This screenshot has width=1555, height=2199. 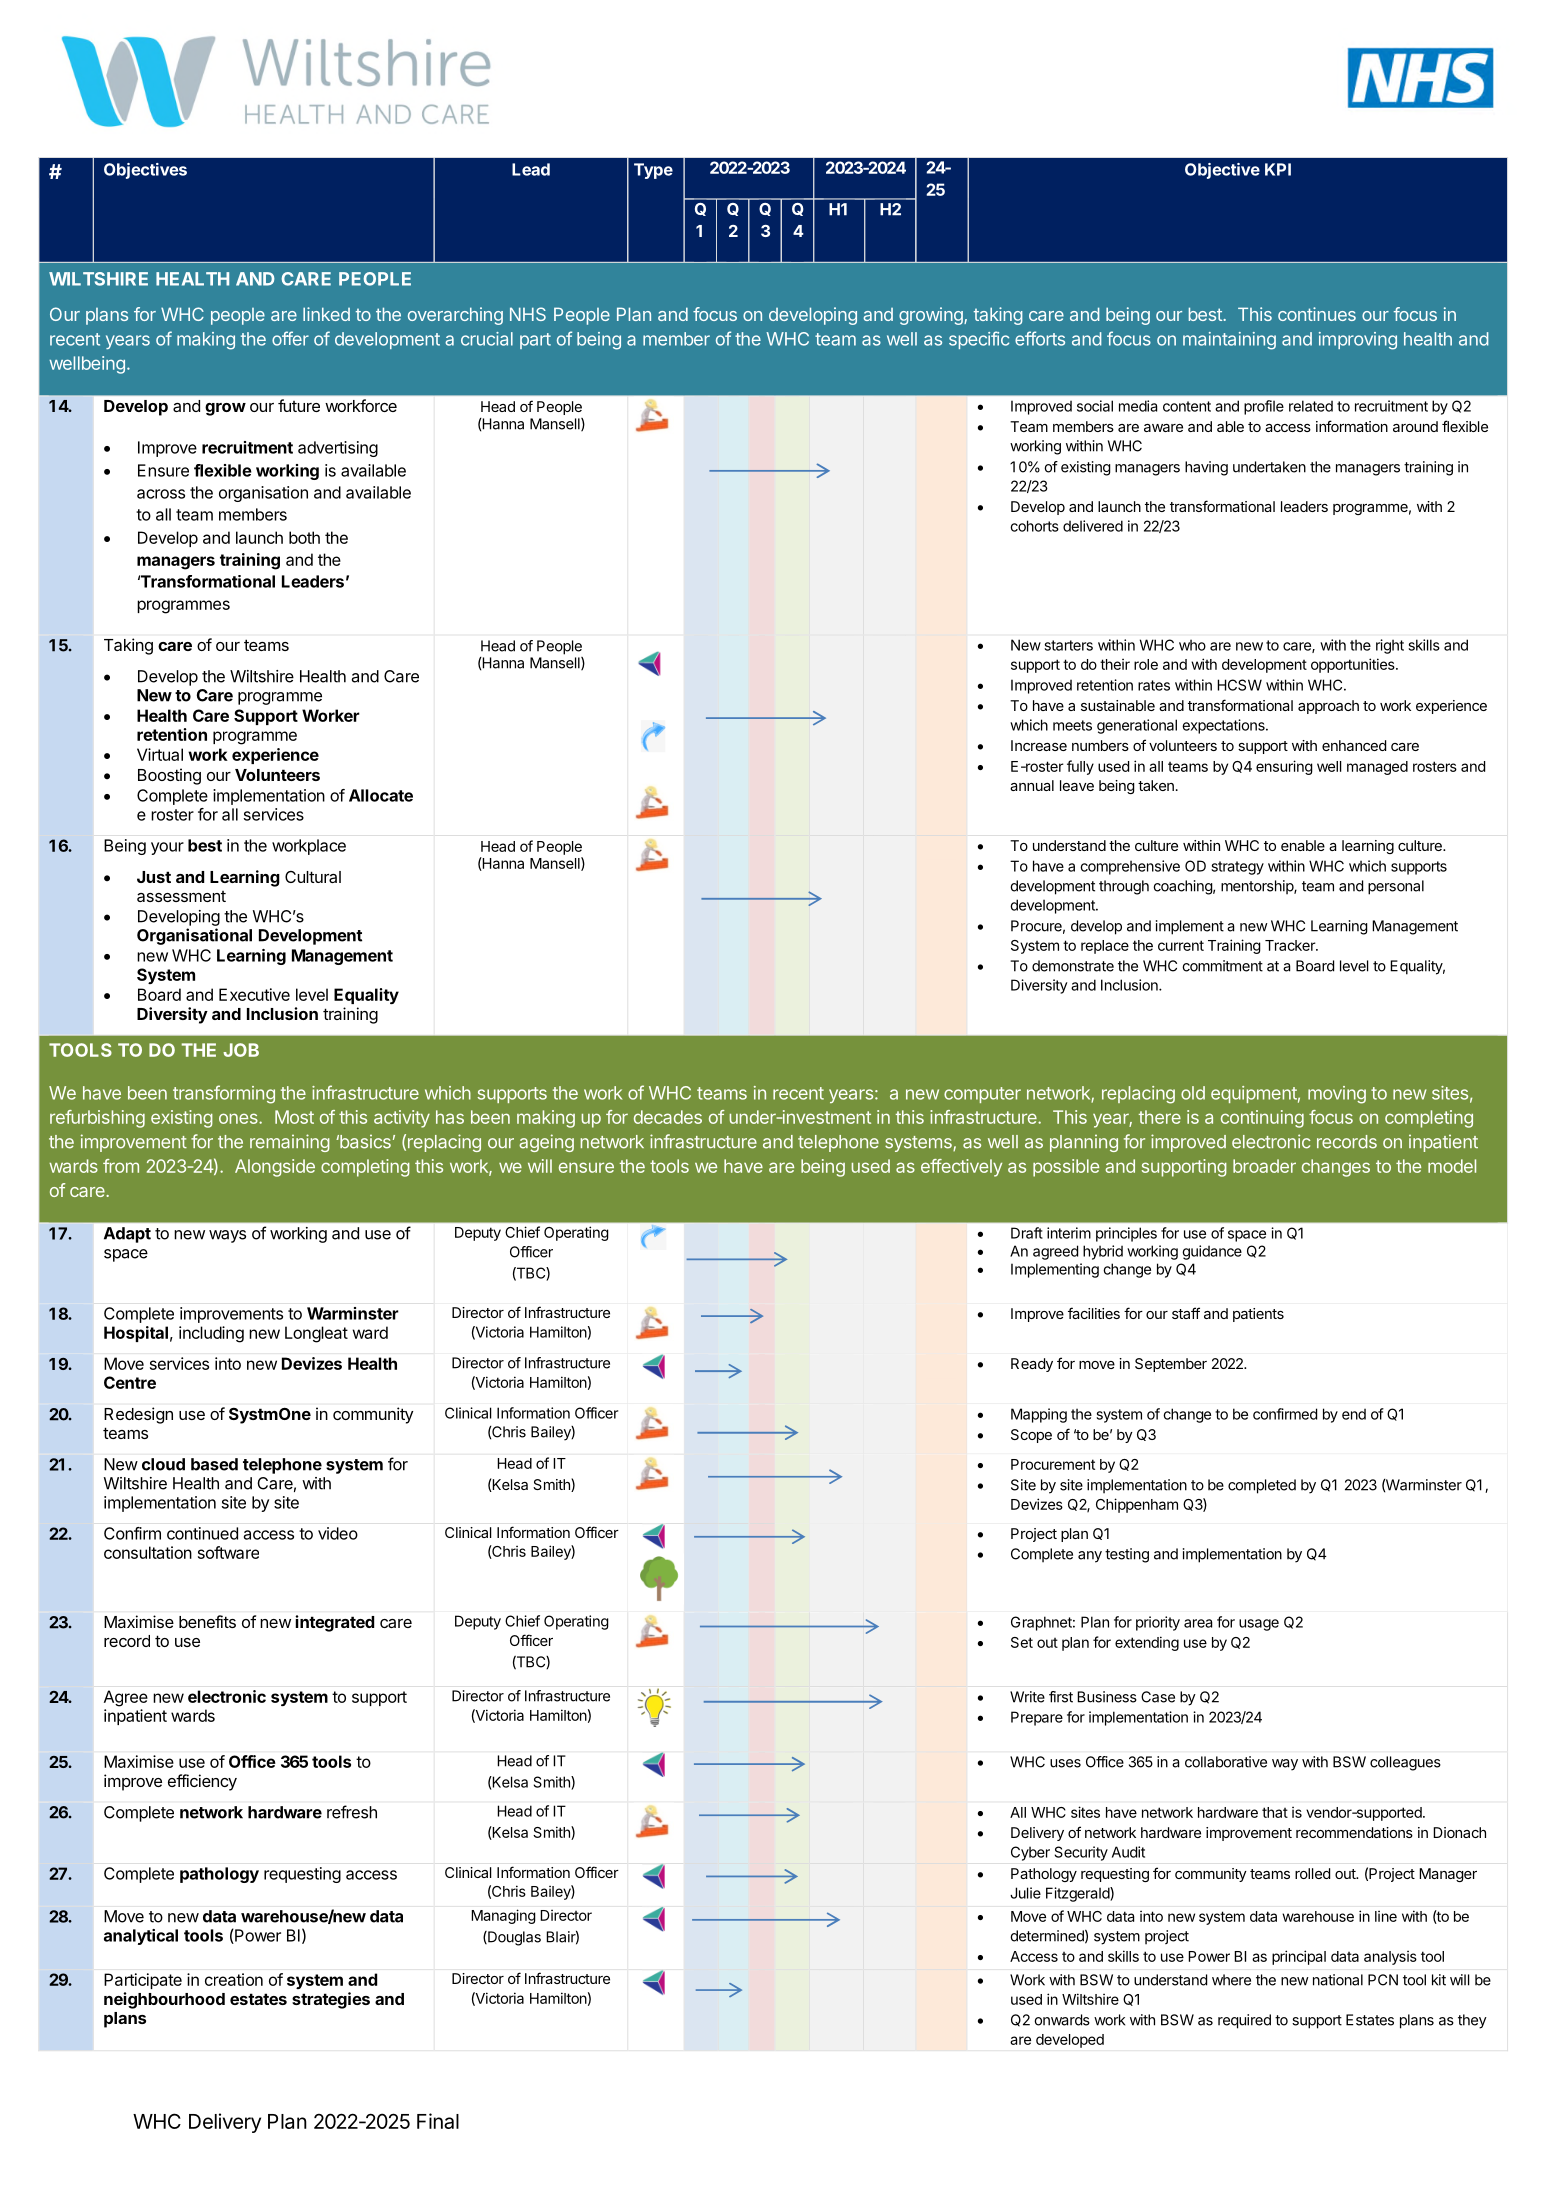 What do you see at coordinates (214, 1464) in the screenshot?
I see `based` at bounding box center [214, 1464].
